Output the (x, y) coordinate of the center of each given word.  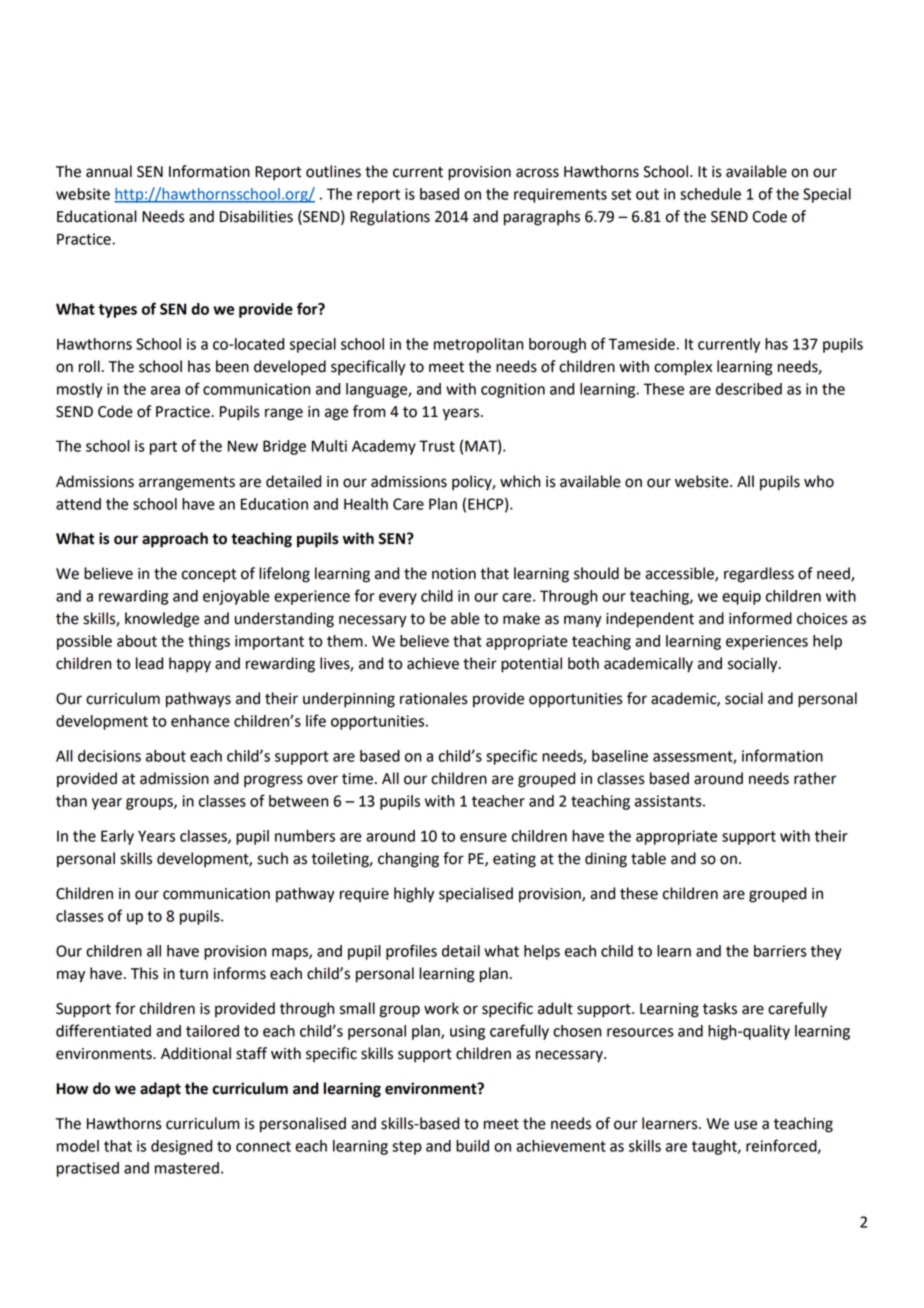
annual (109, 171)
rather (815, 778)
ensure (483, 837)
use (746, 1125)
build (472, 1146)
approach (175, 540)
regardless (759, 575)
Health (366, 504)
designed (181, 1147)
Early (117, 837)
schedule (710, 194)
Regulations (390, 218)
